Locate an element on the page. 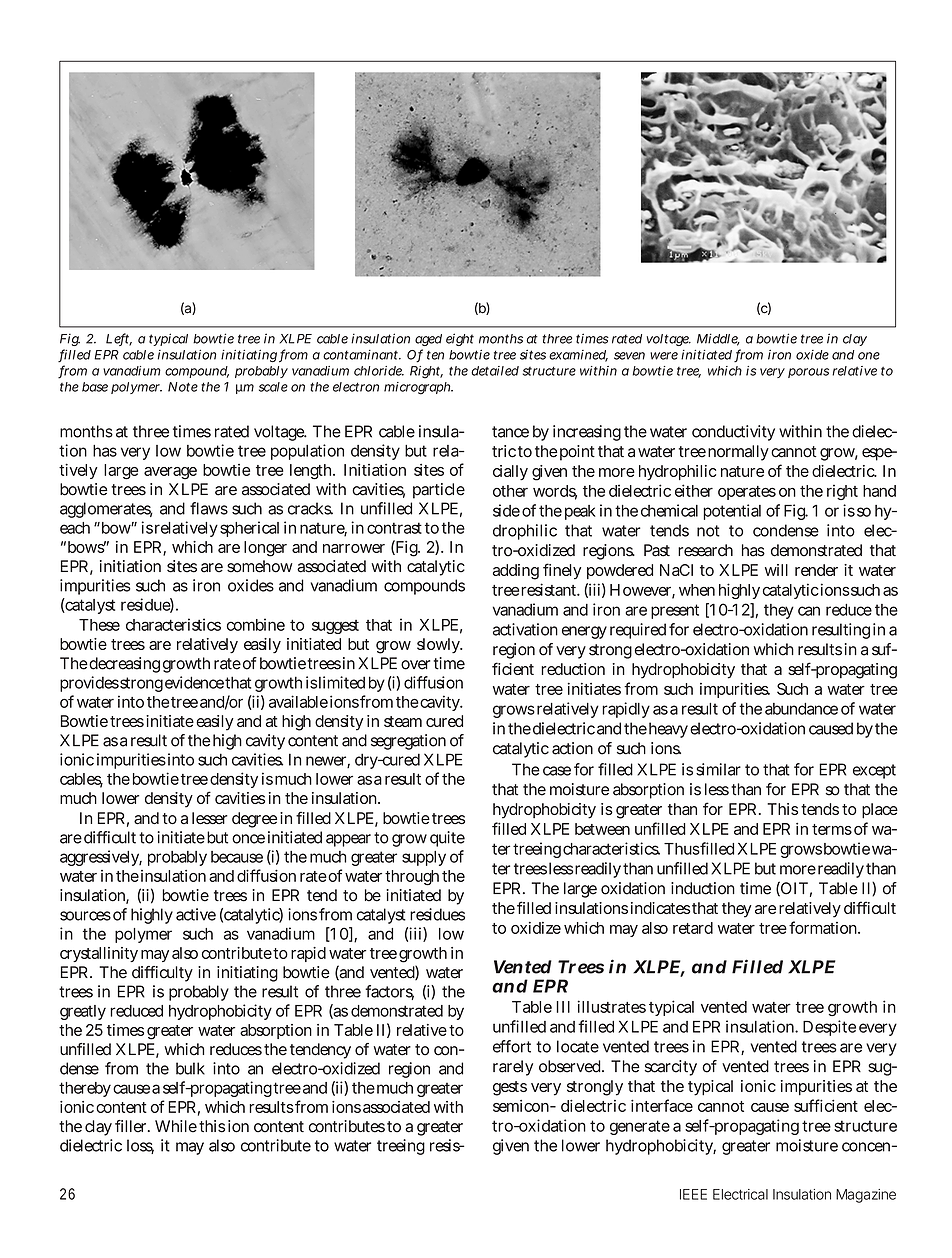  degree is located at coordinates (254, 820).
